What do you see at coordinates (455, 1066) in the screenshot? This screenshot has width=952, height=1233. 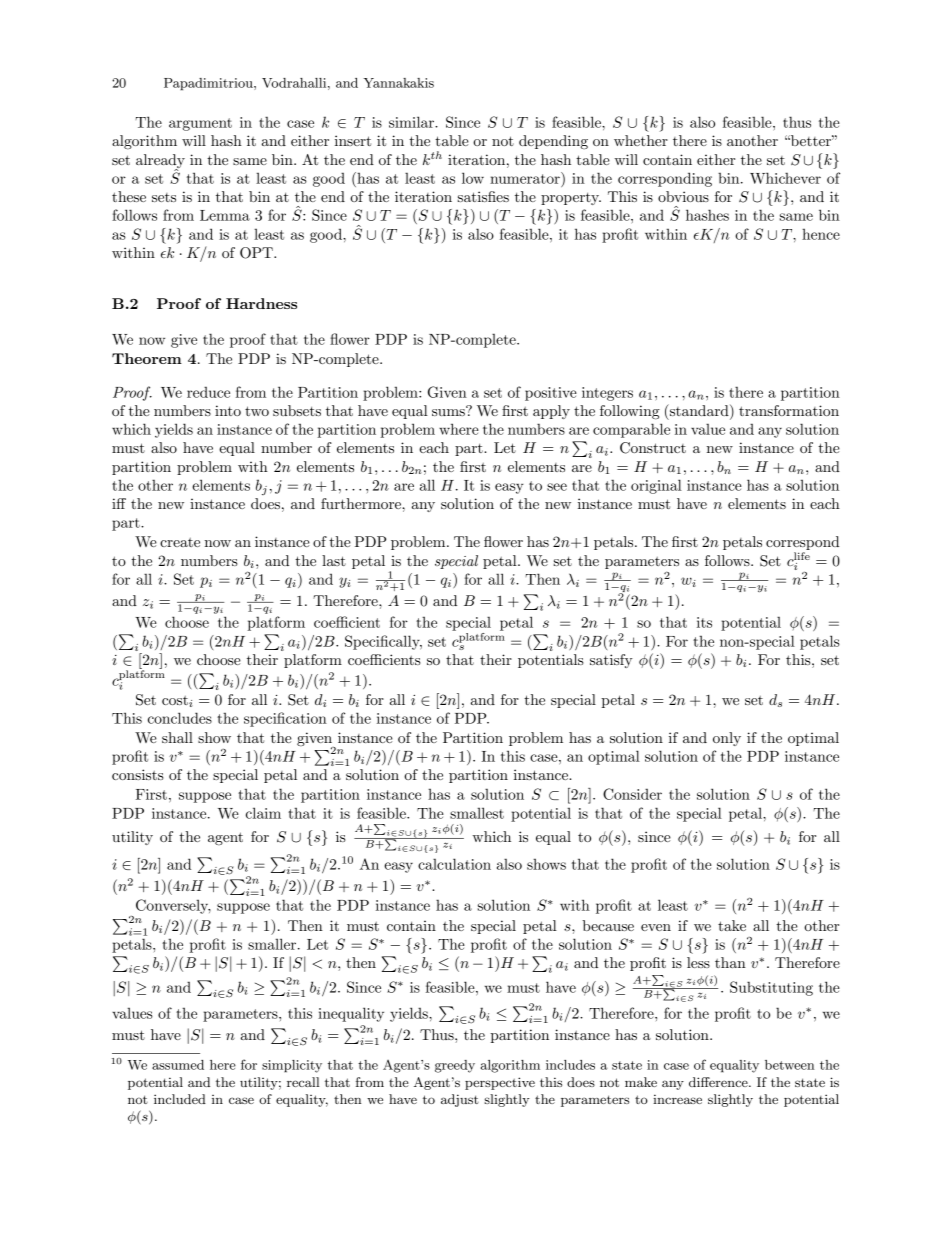 I see `greedy` at bounding box center [455, 1066].
